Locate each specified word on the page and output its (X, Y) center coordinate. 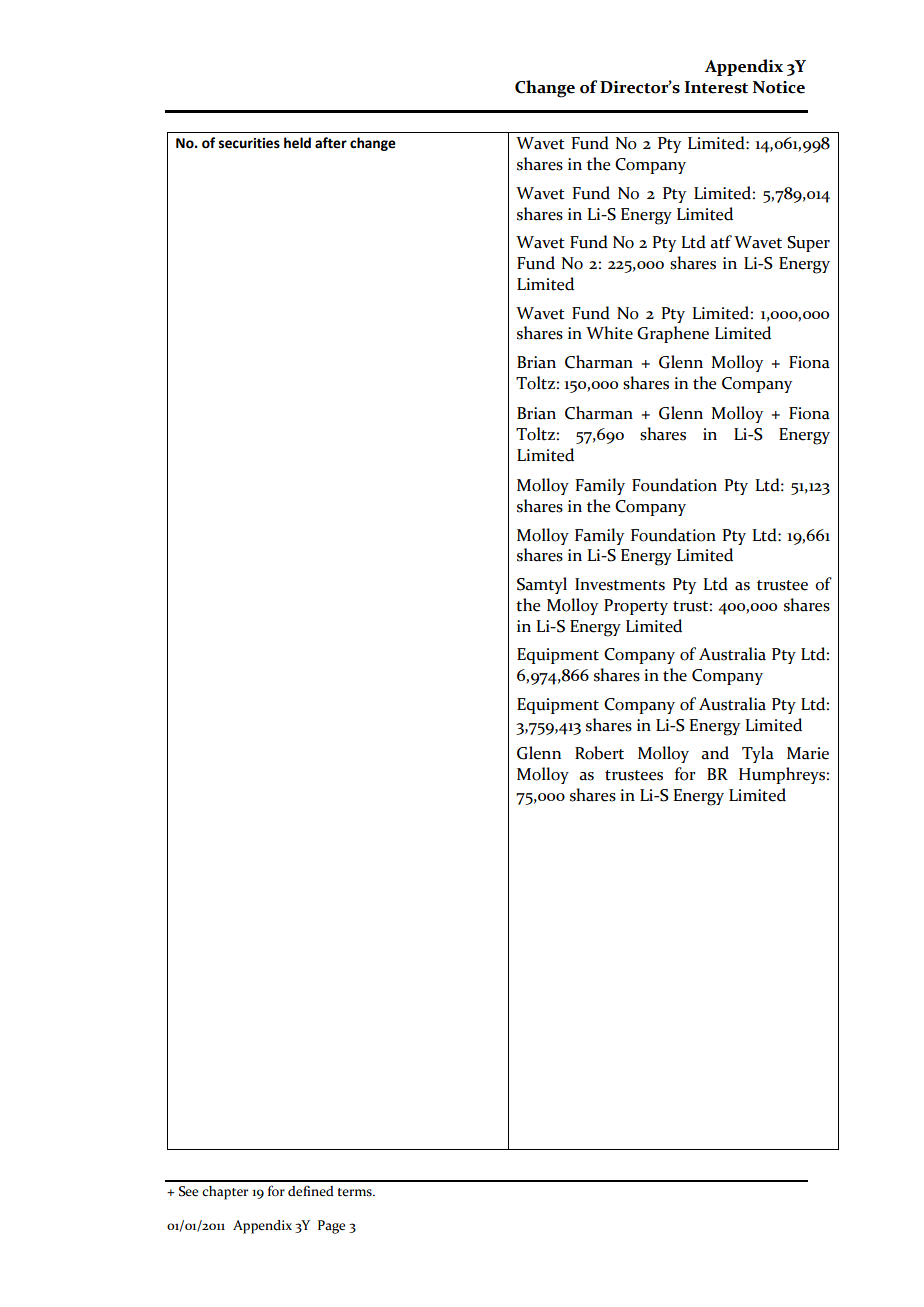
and (715, 753)
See (188, 1191)
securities (249, 143)
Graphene (673, 334)
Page (331, 1227)
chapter (225, 1193)
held (297, 143)
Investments (620, 584)
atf (721, 242)
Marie (808, 753)
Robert (599, 753)
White (609, 333)
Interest (716, 87)
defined (311, 1191)
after (331, 143)
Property (636, 607)
